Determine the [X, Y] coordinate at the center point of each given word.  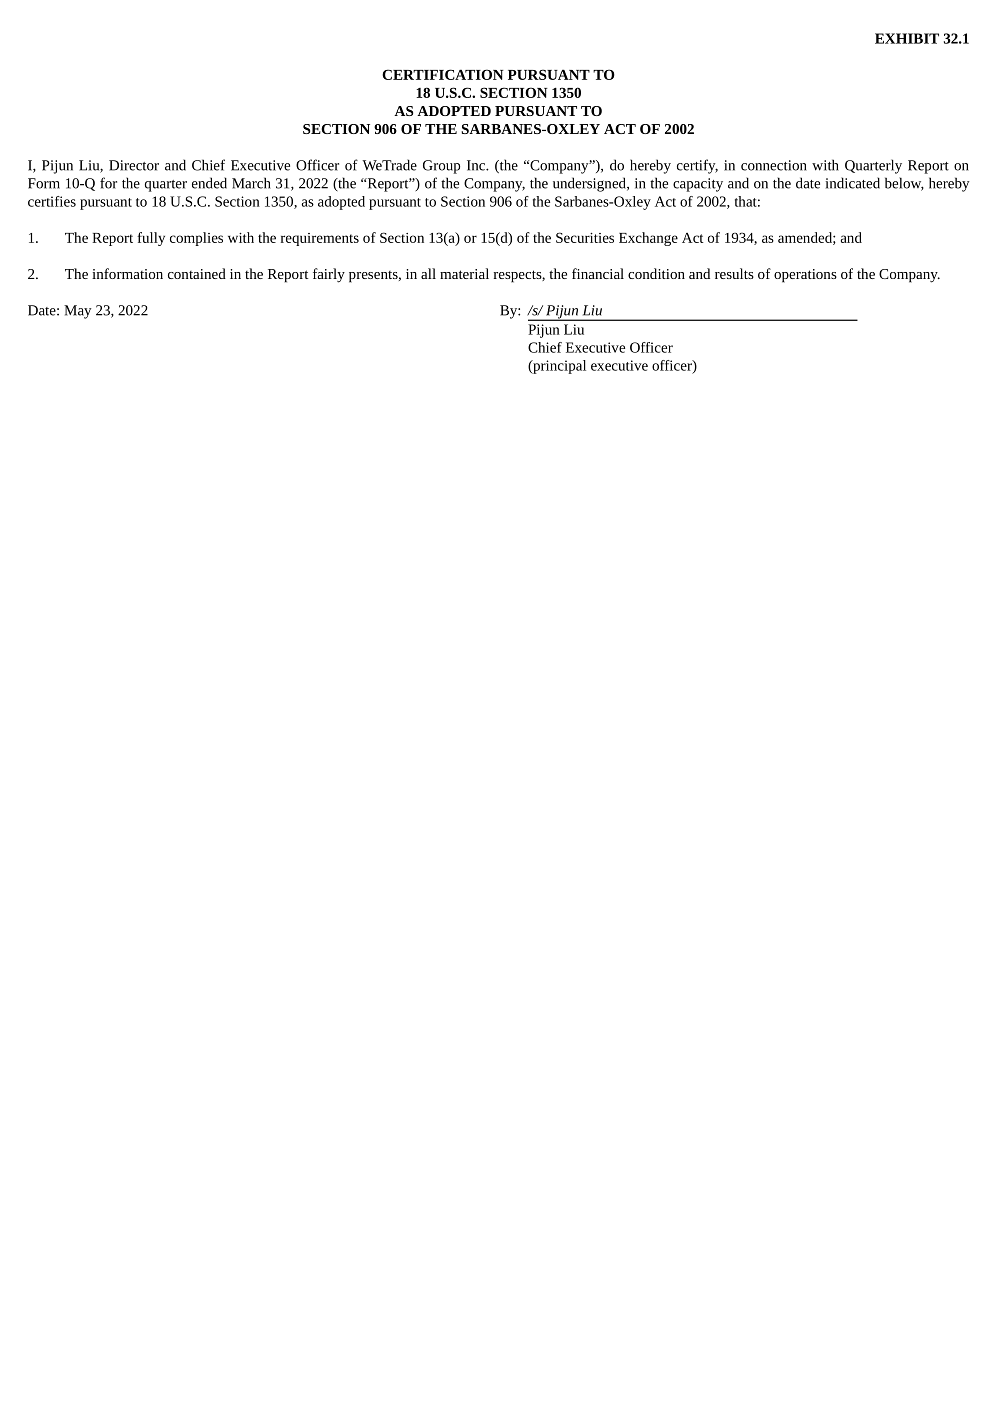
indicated [853, 183]
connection [774, 165]
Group [441, 167]
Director [134, 165]
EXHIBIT [907, 38]
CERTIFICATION [443, 74]
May [77, 312]
